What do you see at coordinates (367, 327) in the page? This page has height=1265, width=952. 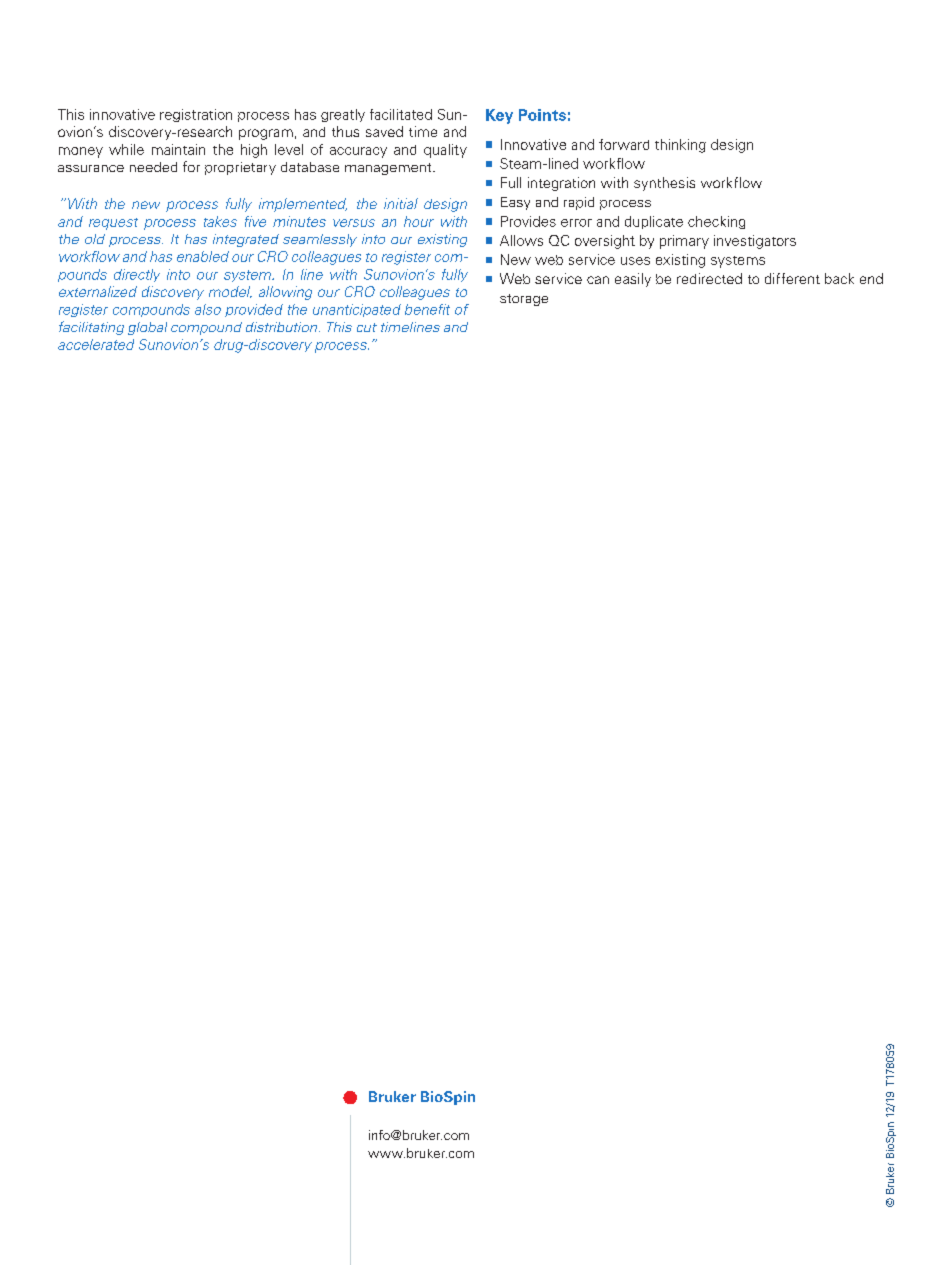 I see `cut` at bounding box center [367, 327].
